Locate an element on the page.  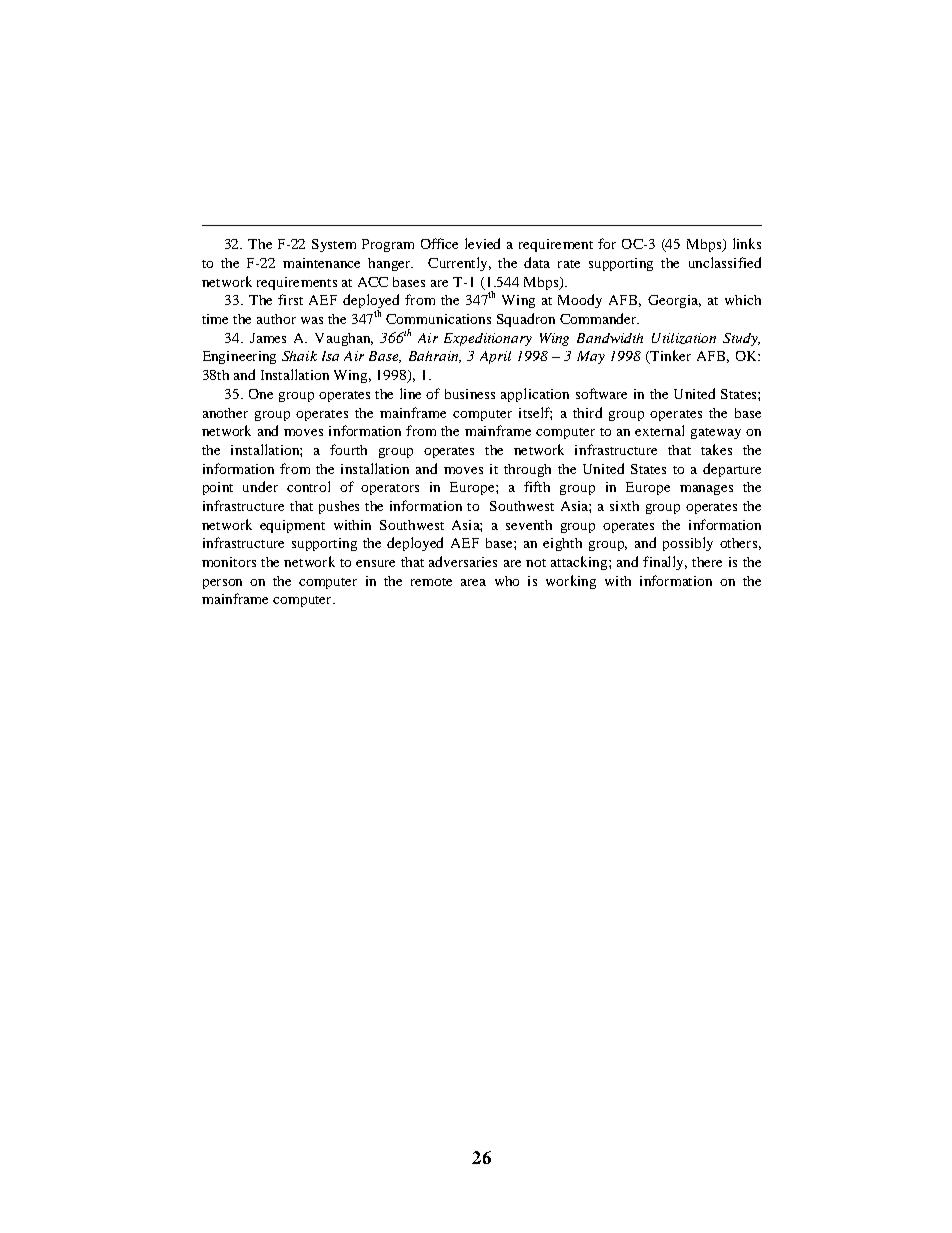
Tinker is located at coordinates (669, 357).
